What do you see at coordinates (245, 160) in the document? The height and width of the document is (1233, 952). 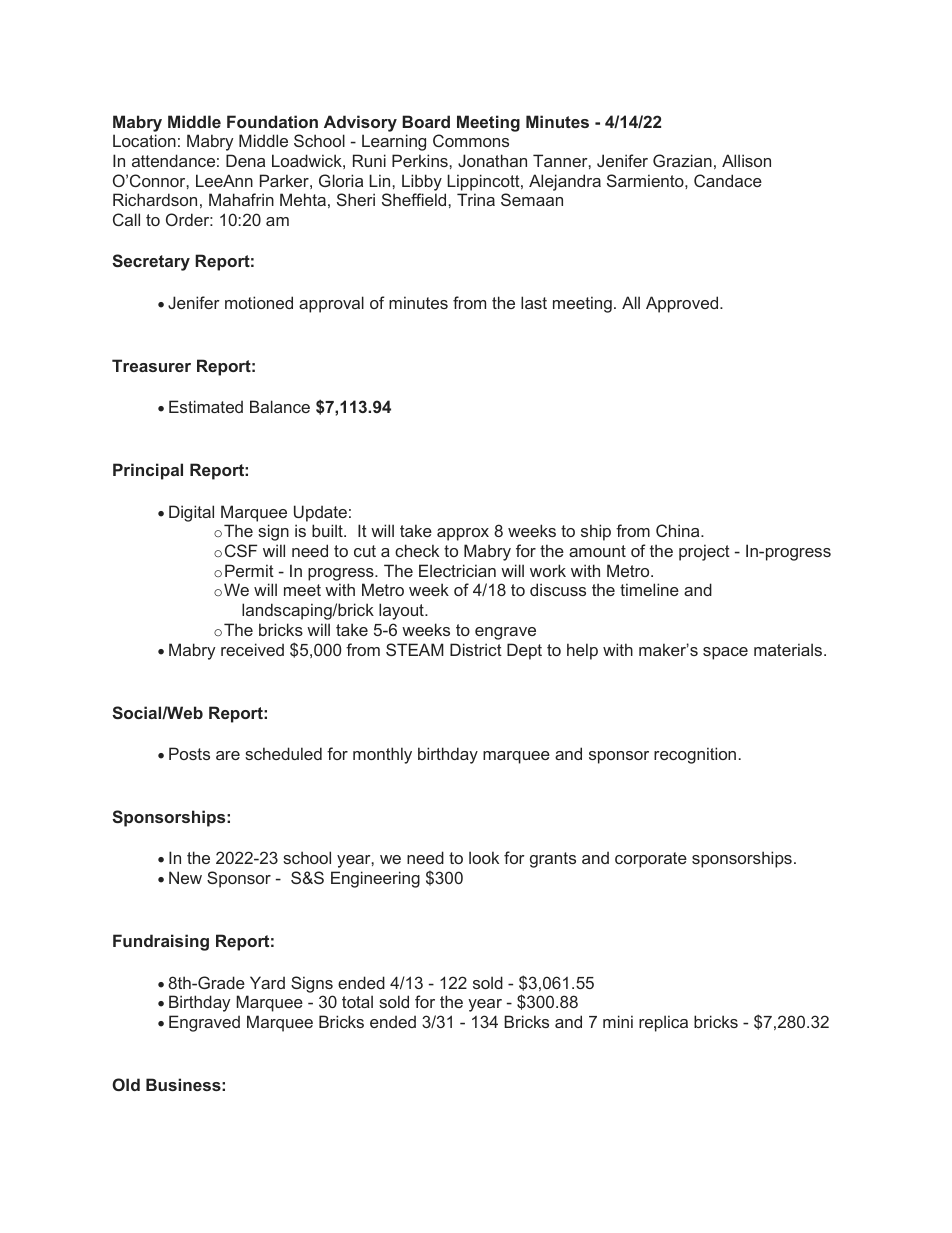 I see `Dena` at bounding box center [245, 160].
